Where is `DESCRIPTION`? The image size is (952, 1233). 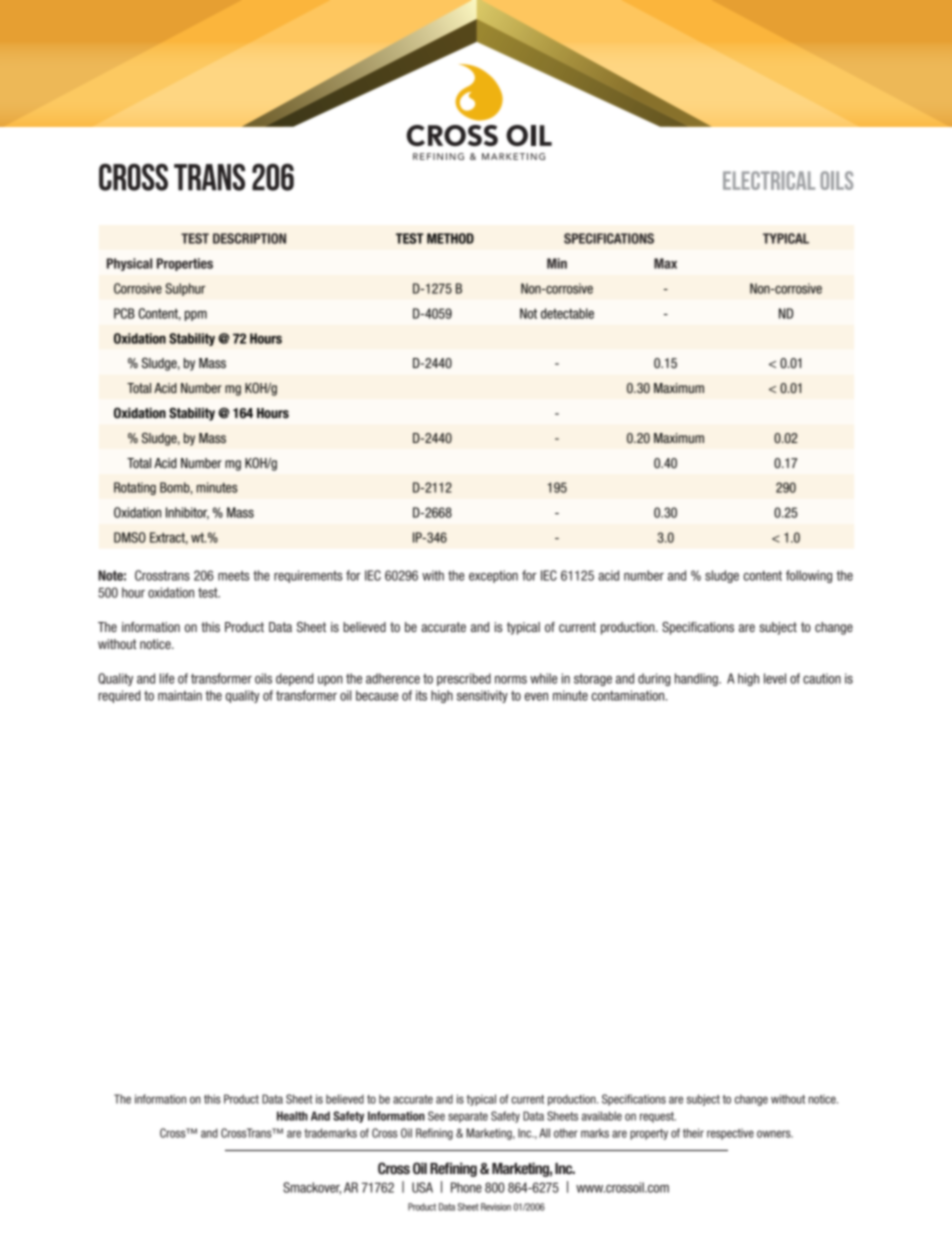 DESCRIPTION is located at coordinates (249, 238).
